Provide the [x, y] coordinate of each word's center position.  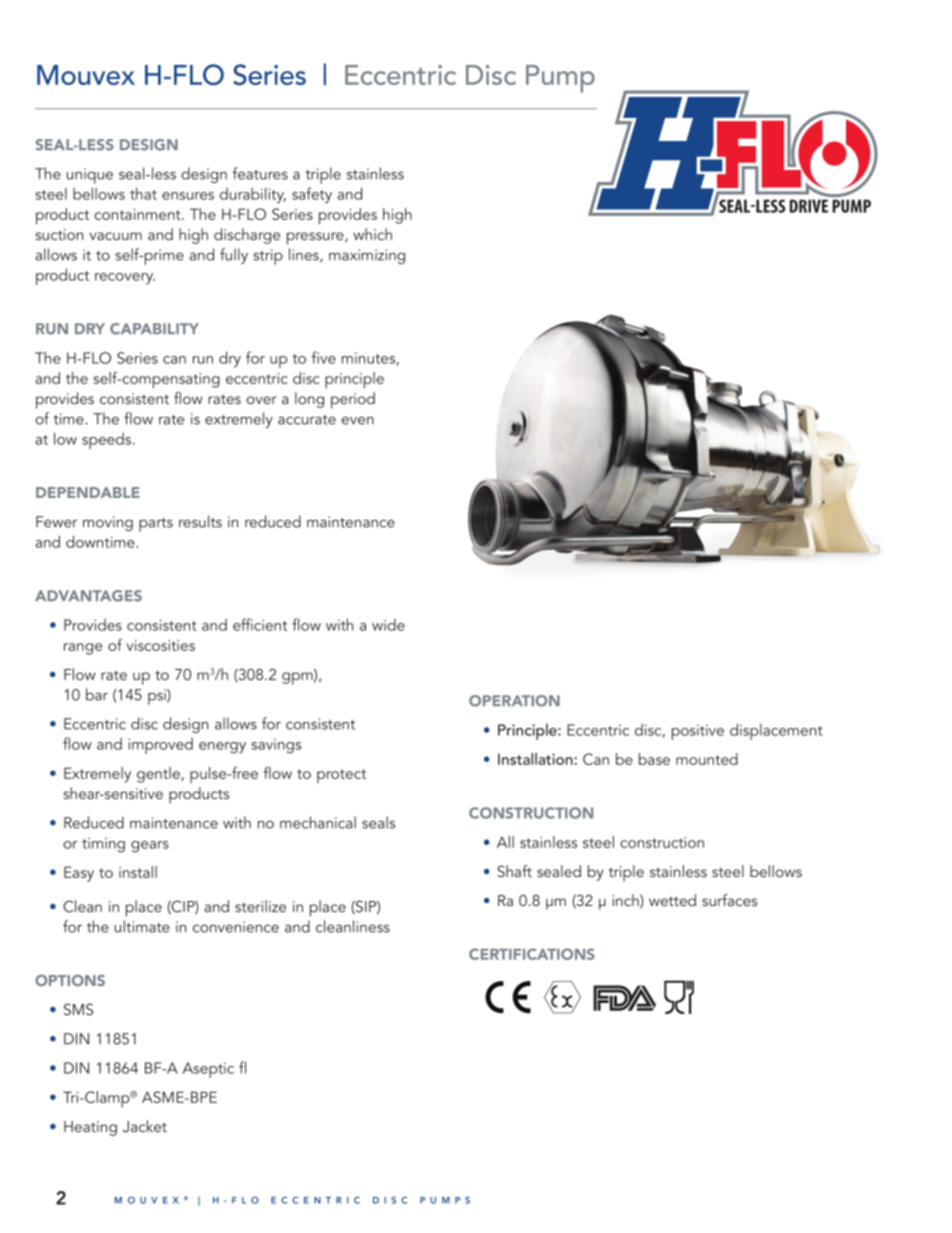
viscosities [160, 645]
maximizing [367, 256]
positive [698, 732]
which [372, 234]
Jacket [145, 1126]
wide [388, 625]
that [143, 193]
